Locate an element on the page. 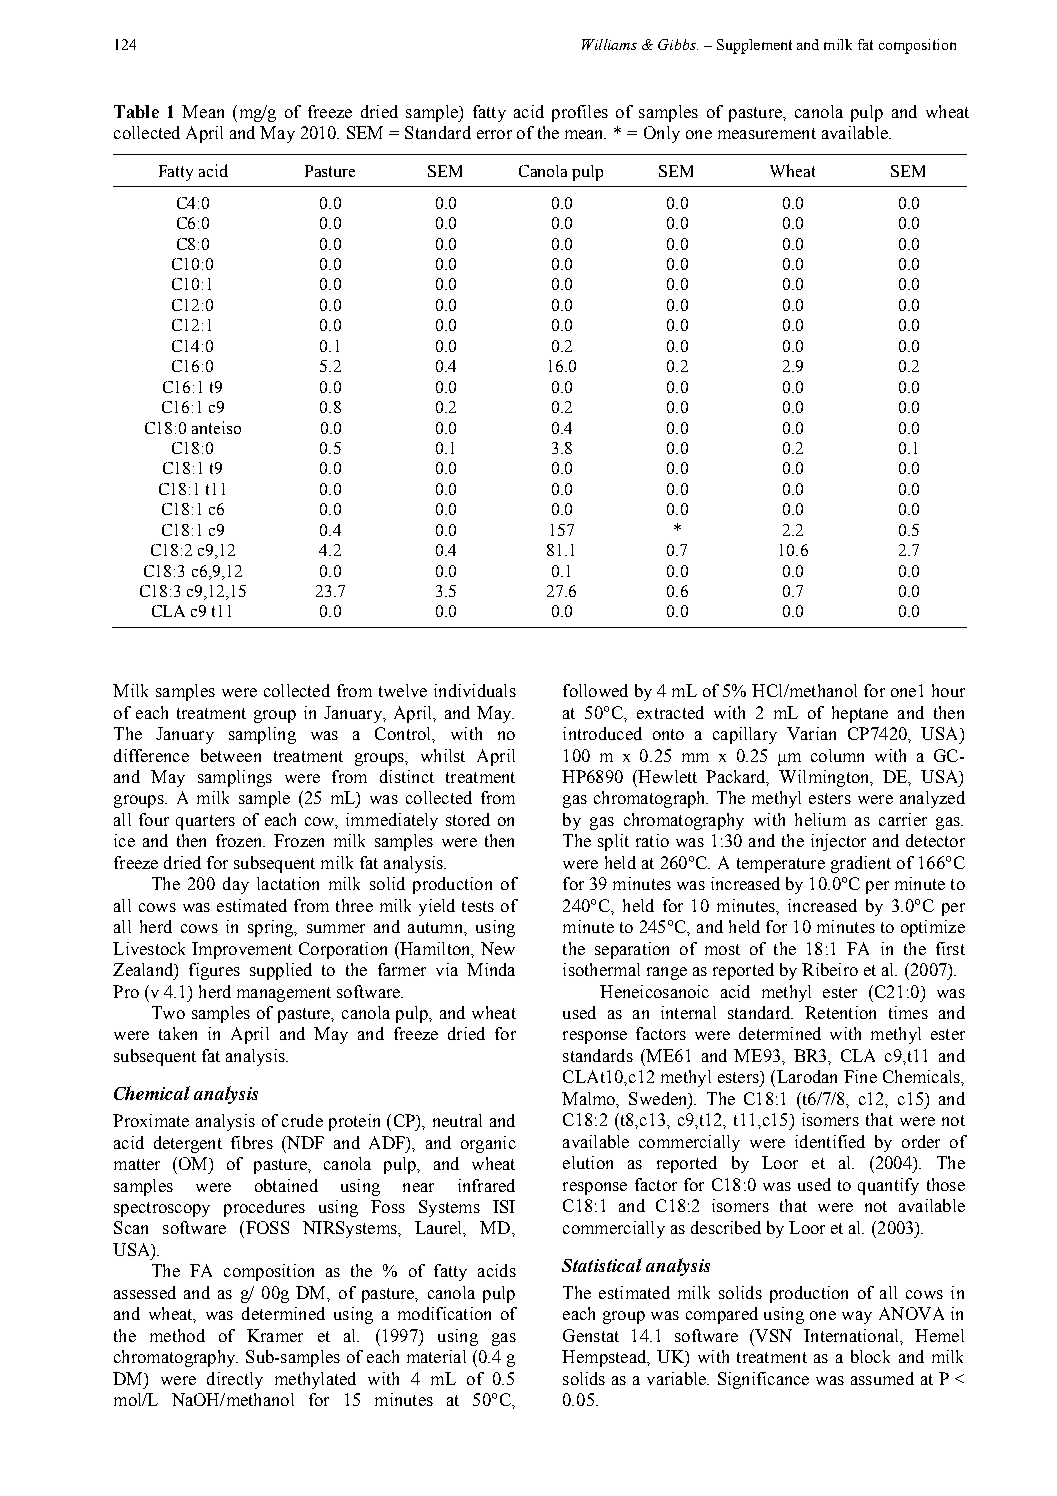 Image resolution: width=1057 pixels, height=1496 pixels. profiles is located at coordinates (580, 113).
